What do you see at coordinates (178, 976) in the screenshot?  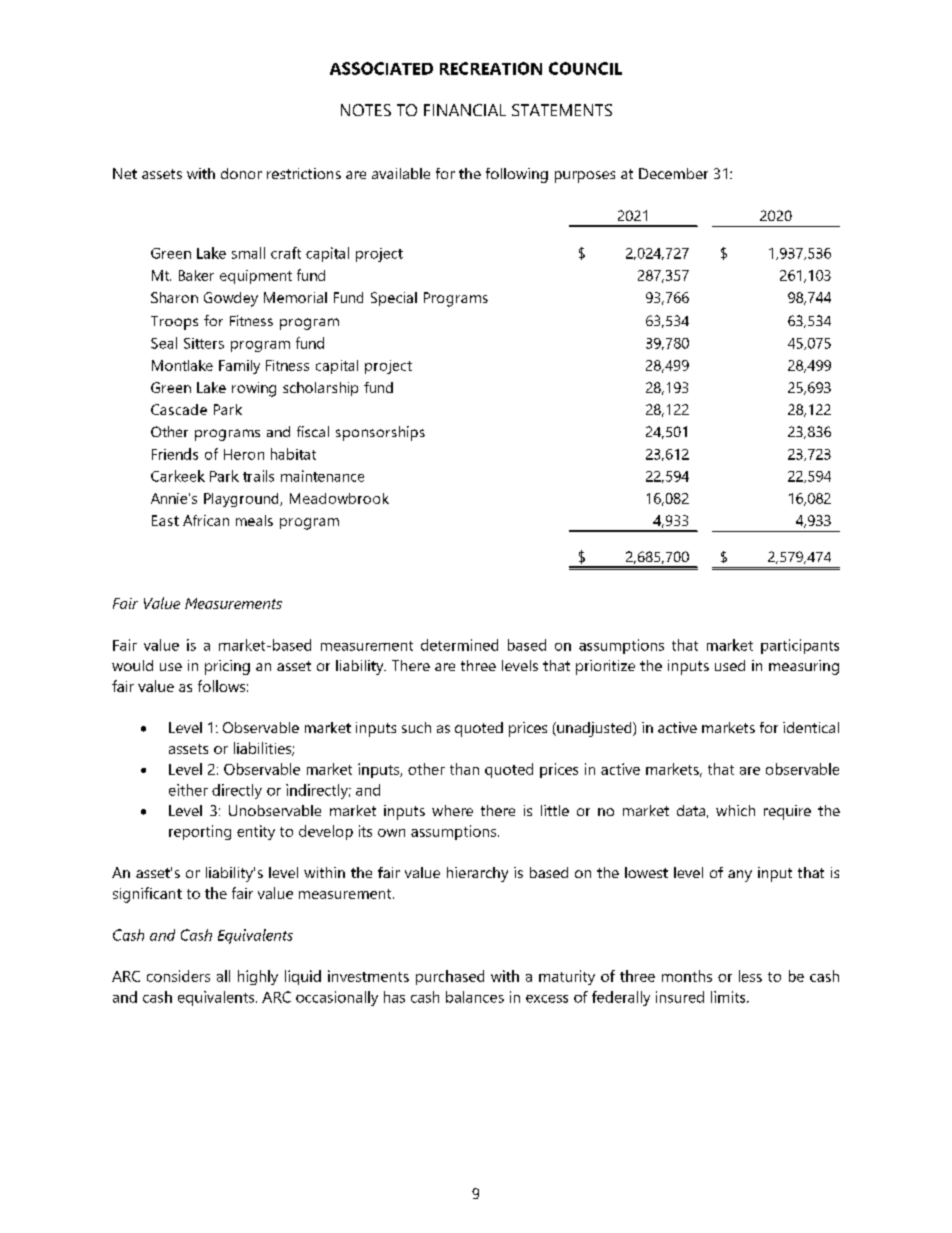 I see `considers` at bounding box center [178, 976].
